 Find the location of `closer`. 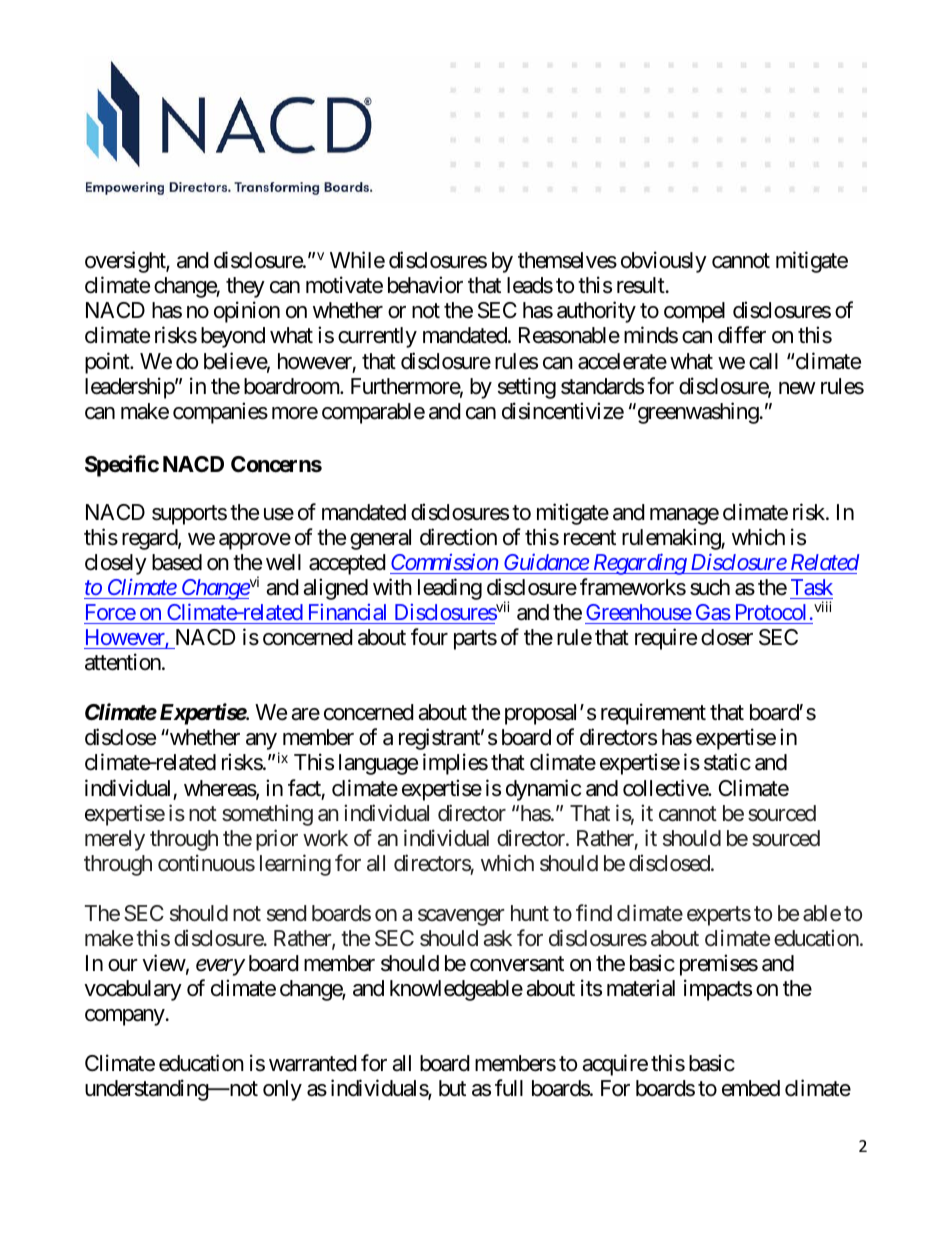

closer is located at coordinates (727, 637).
